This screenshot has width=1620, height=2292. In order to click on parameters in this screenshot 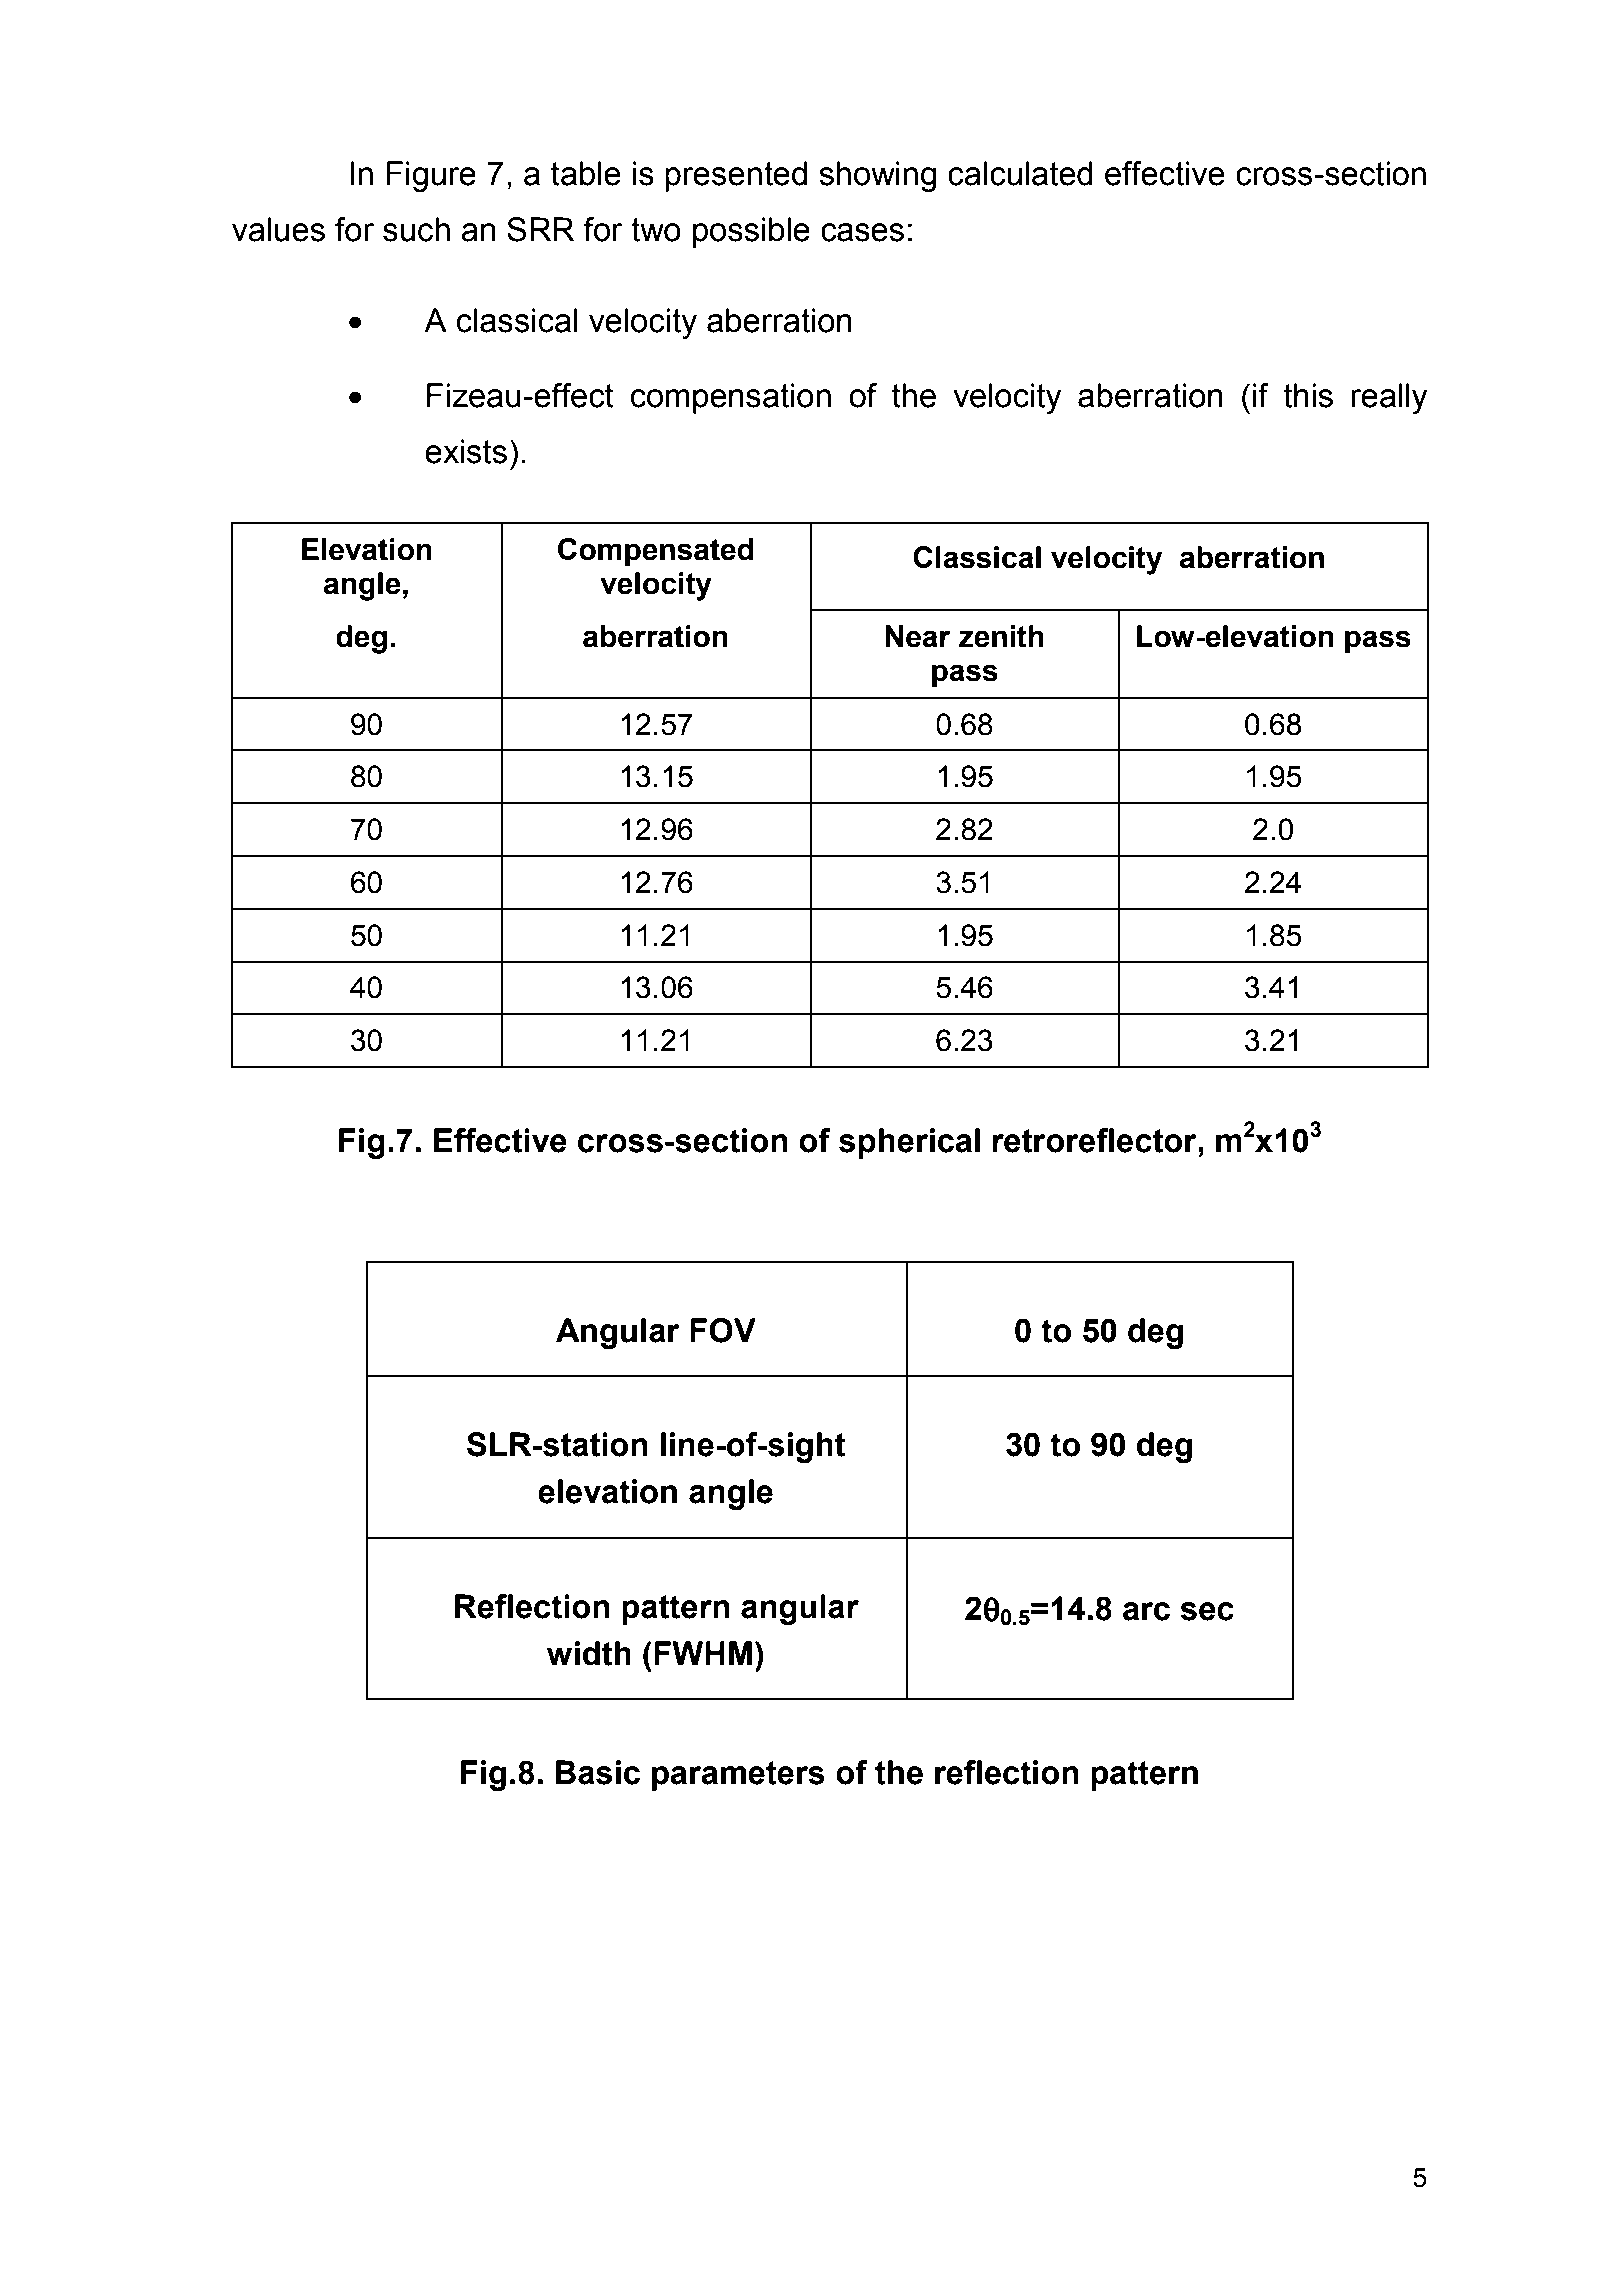, I will do `click(738, 1776)`.
